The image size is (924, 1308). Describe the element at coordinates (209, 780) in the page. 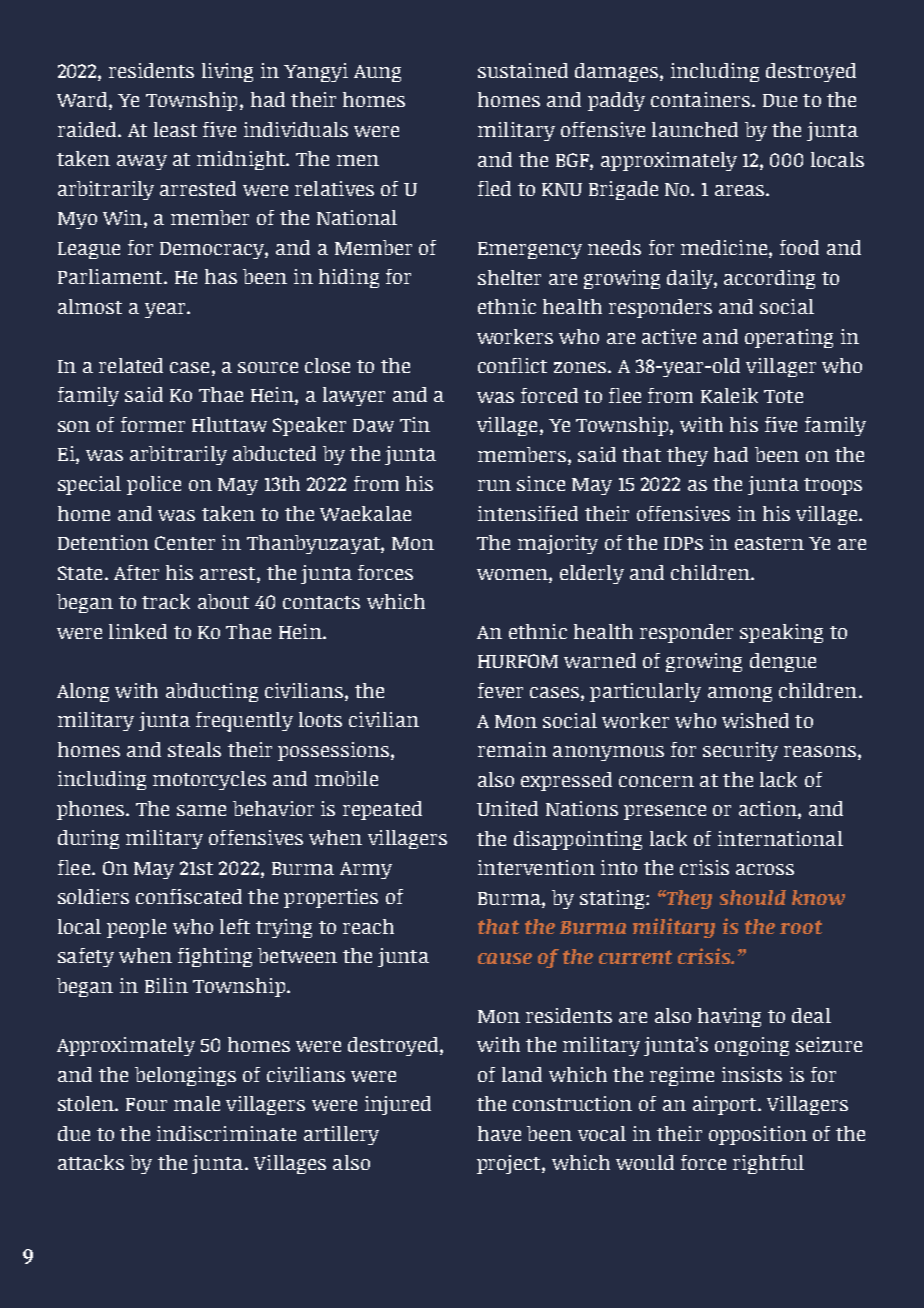

I see `motorcycles` at that location.
